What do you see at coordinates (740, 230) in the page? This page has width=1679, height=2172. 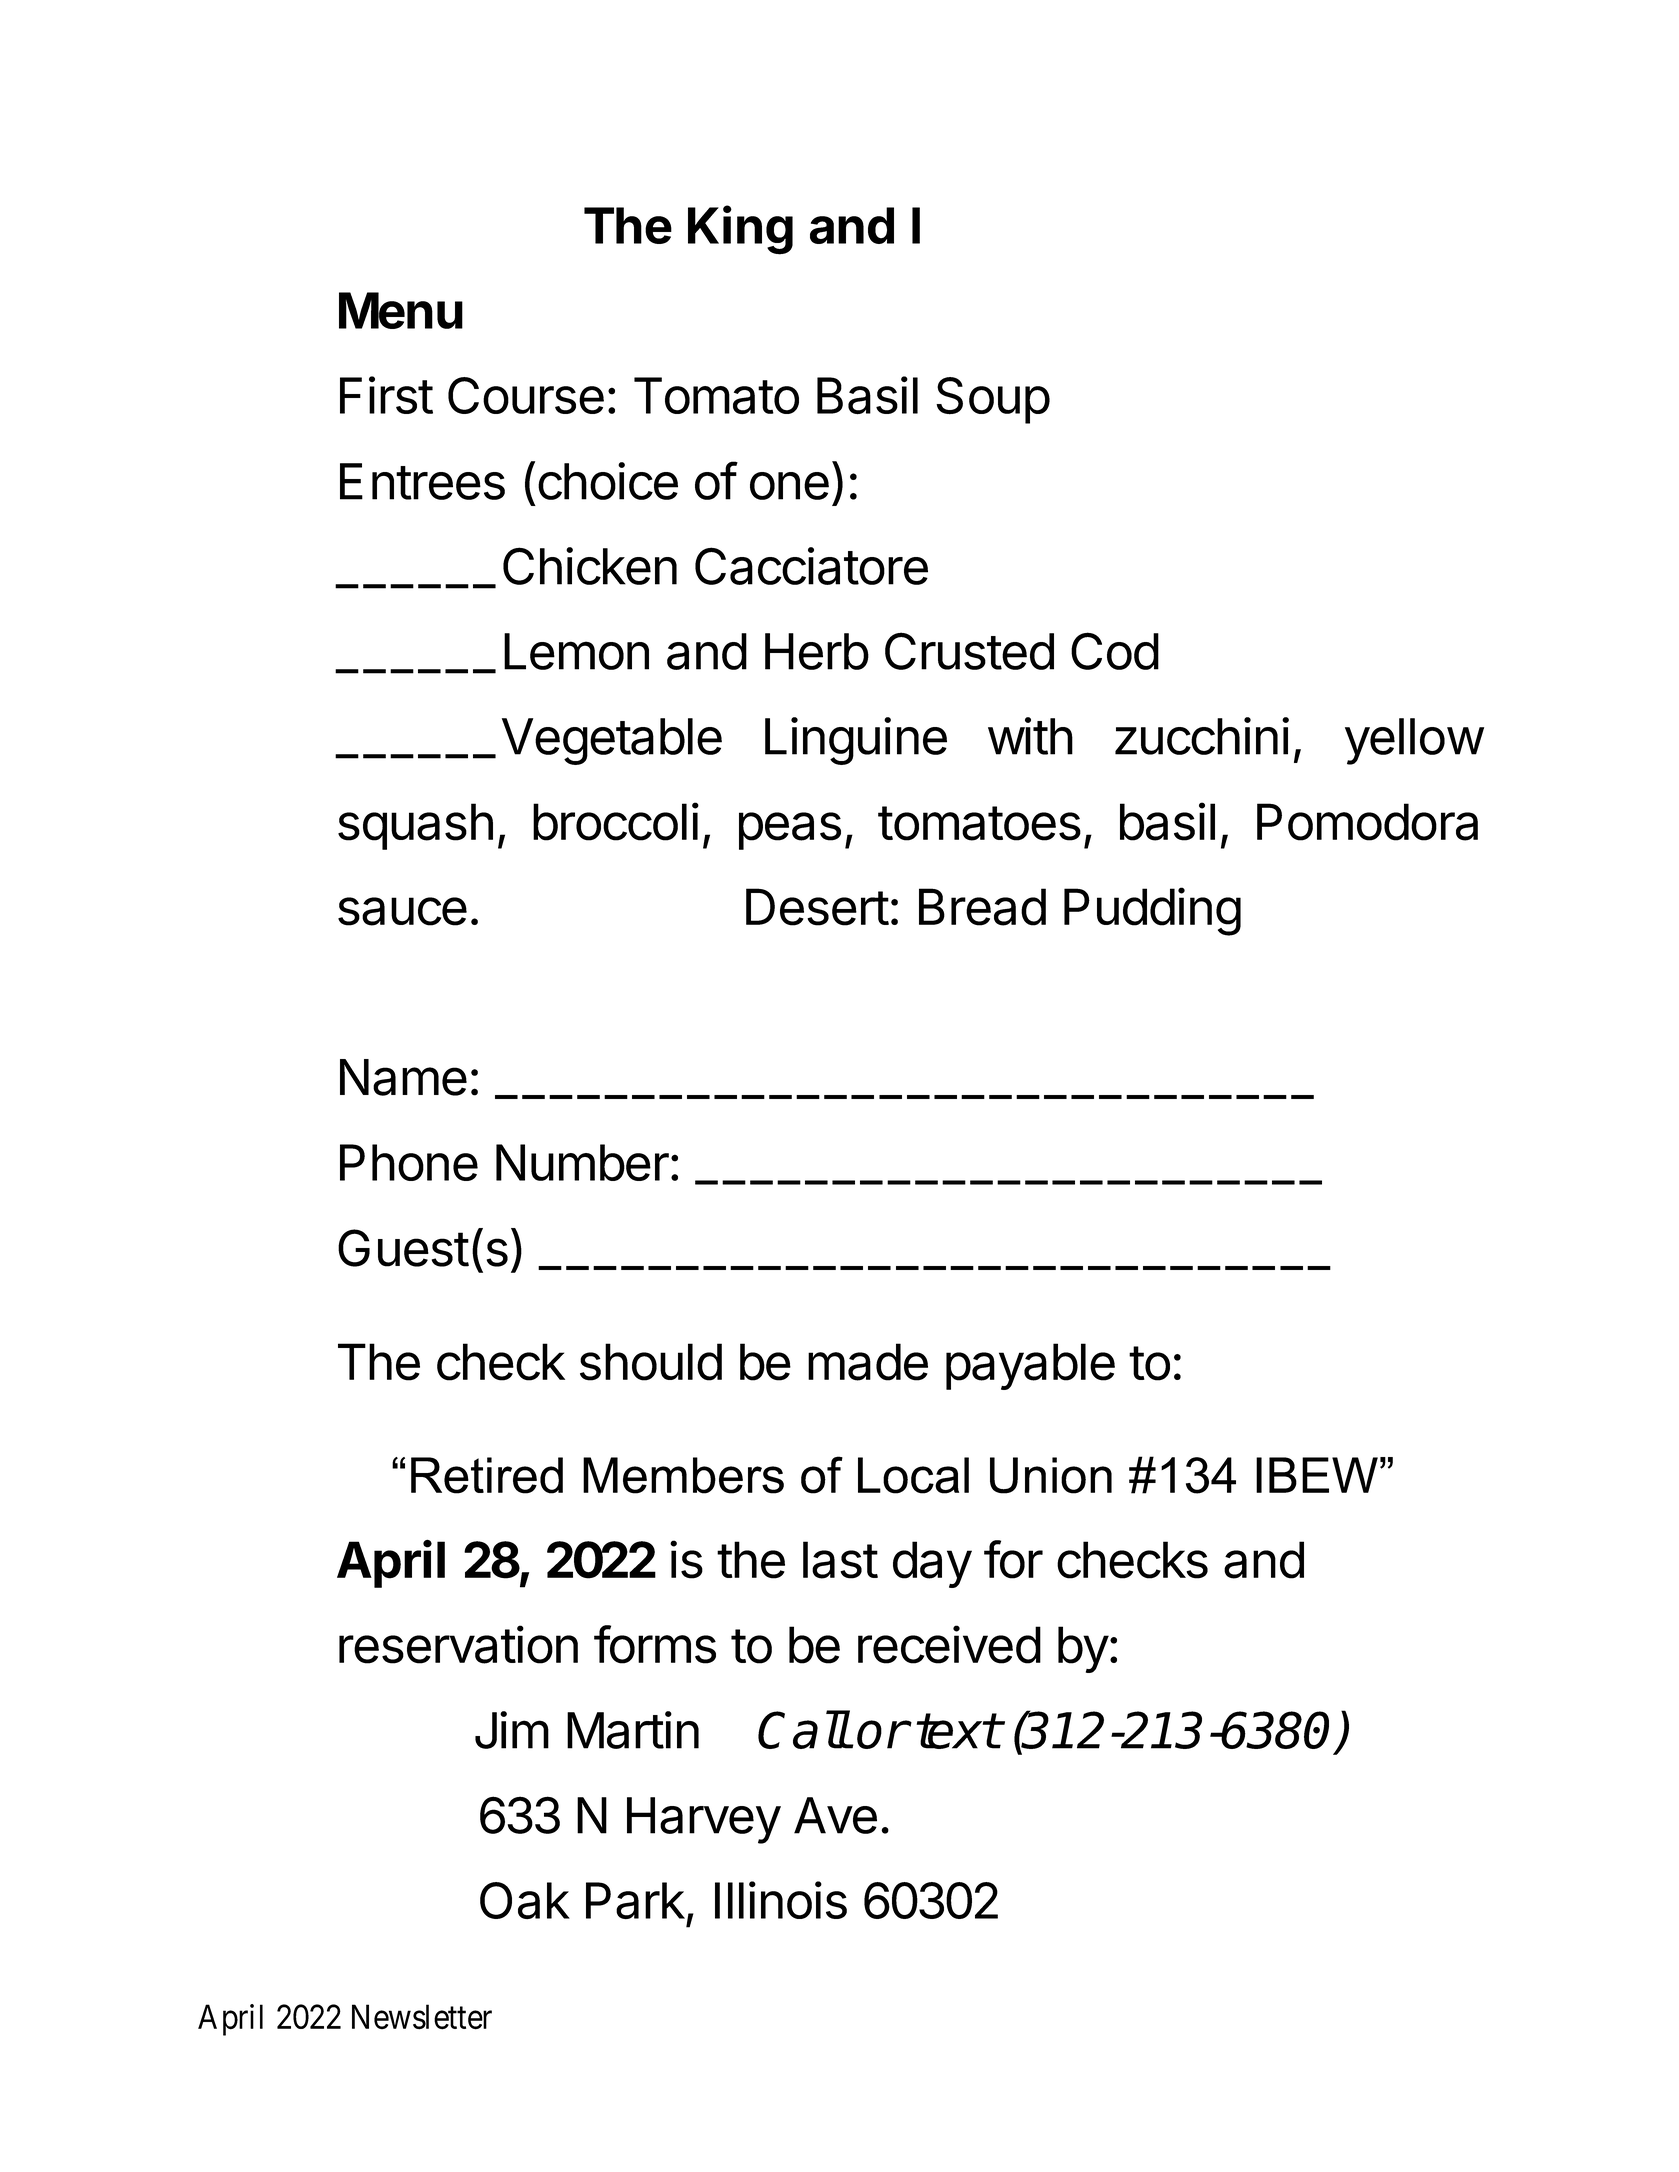 I see `King` at bounding box center [740, 230].
